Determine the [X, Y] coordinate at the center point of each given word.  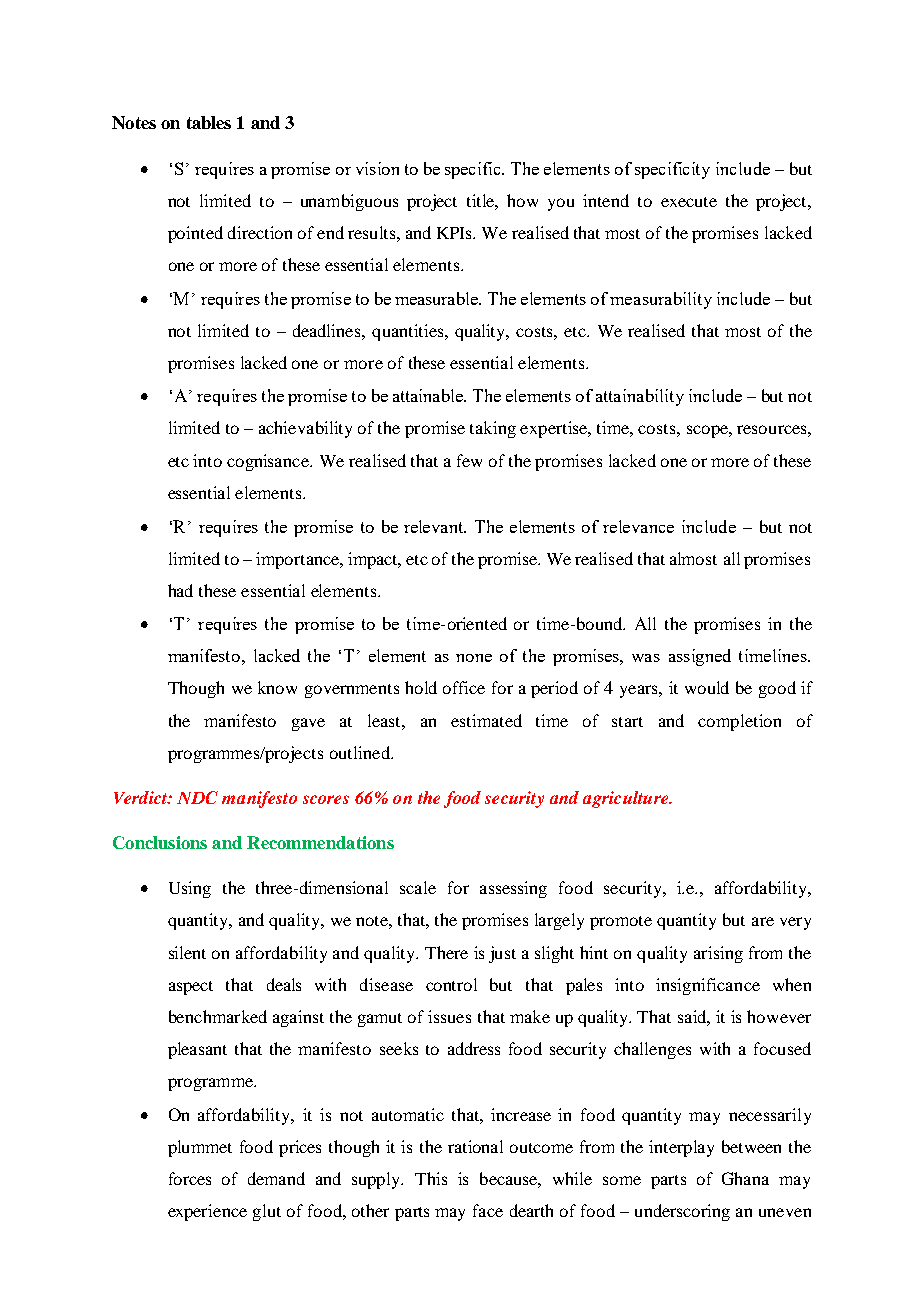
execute [689, 202]
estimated [486, 720]
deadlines [328, 330]
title [482, 201]
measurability [661, 300]
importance [298, 560]
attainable [429, 395]
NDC [197, 797]
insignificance [708, 986]
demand [276, 1178]
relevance [638, 526]
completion [739, 722]
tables [209, 122]
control [451, 984]
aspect [191, 988]
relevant [435, 526]
